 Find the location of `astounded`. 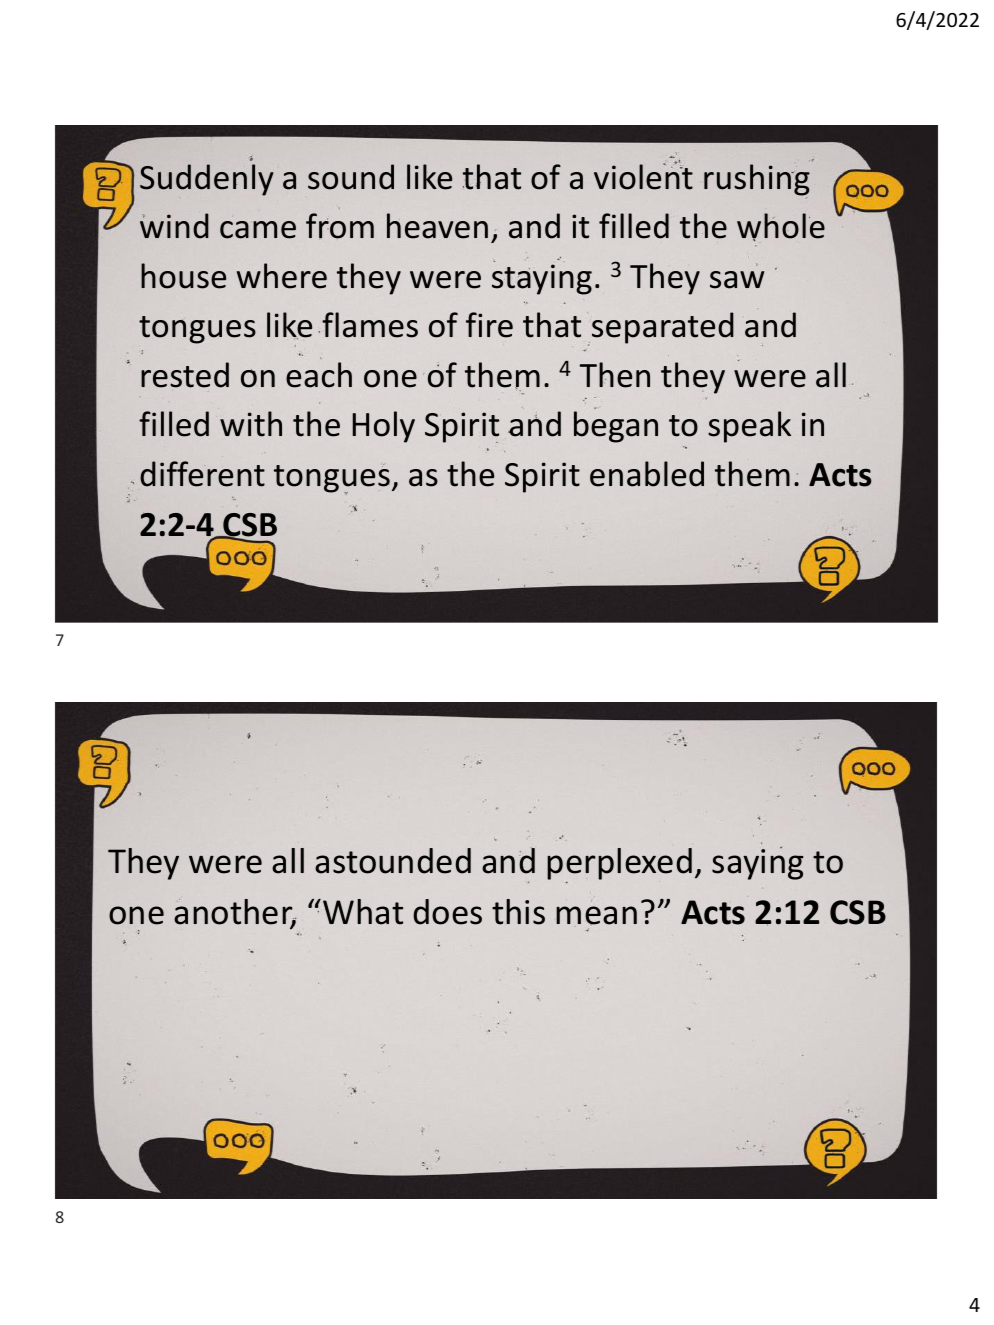

astounded is located at coordinates (393, 861).
